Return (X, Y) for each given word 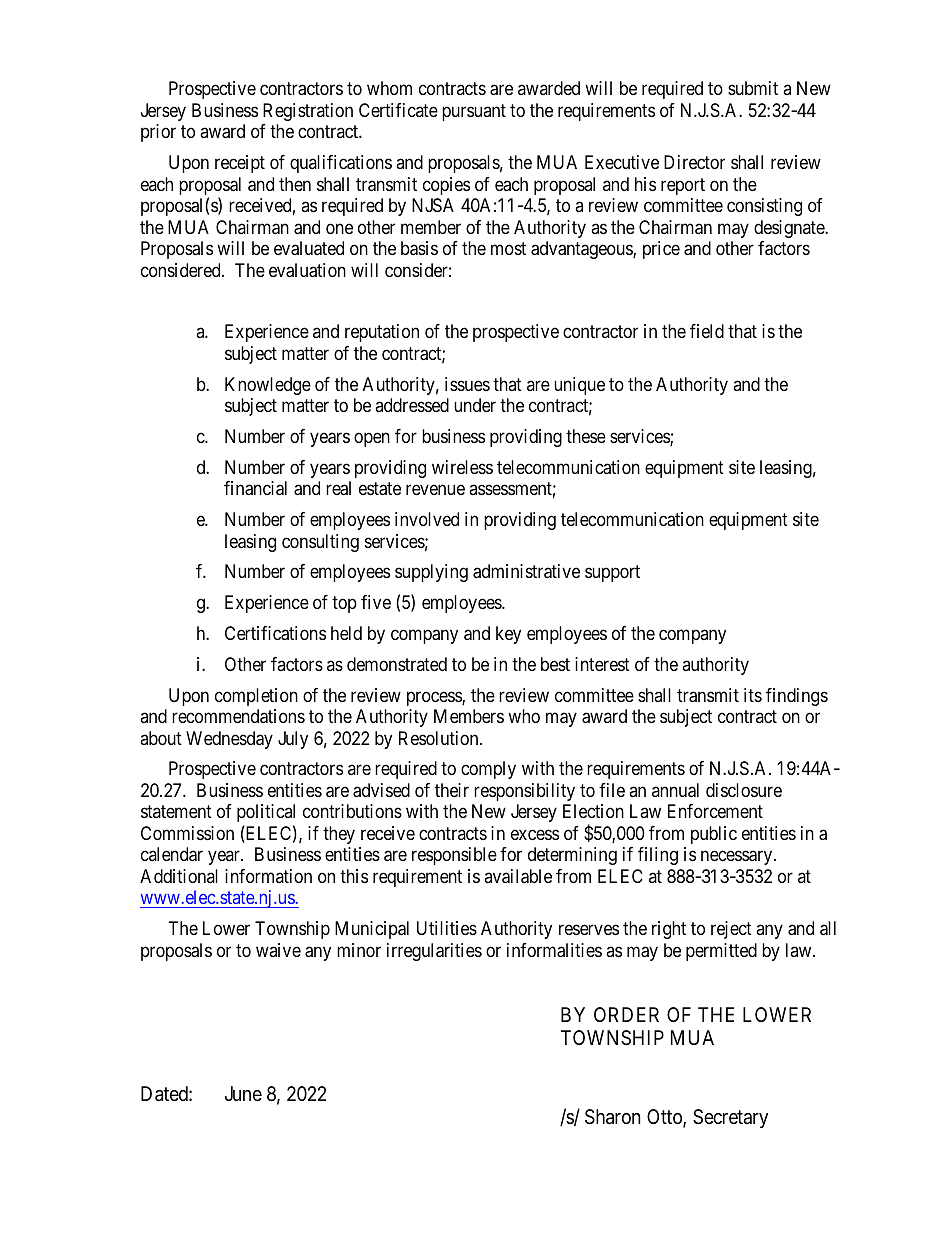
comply (488, 770)
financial (255, 488)
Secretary (730, 1118)
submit (753, 88)
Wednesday (229, 740)
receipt (240, 164)
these (586, 436)
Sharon (613, 1117)
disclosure (744, 790)
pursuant (474, 112)
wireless (462, 467)
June (243, 1093)
